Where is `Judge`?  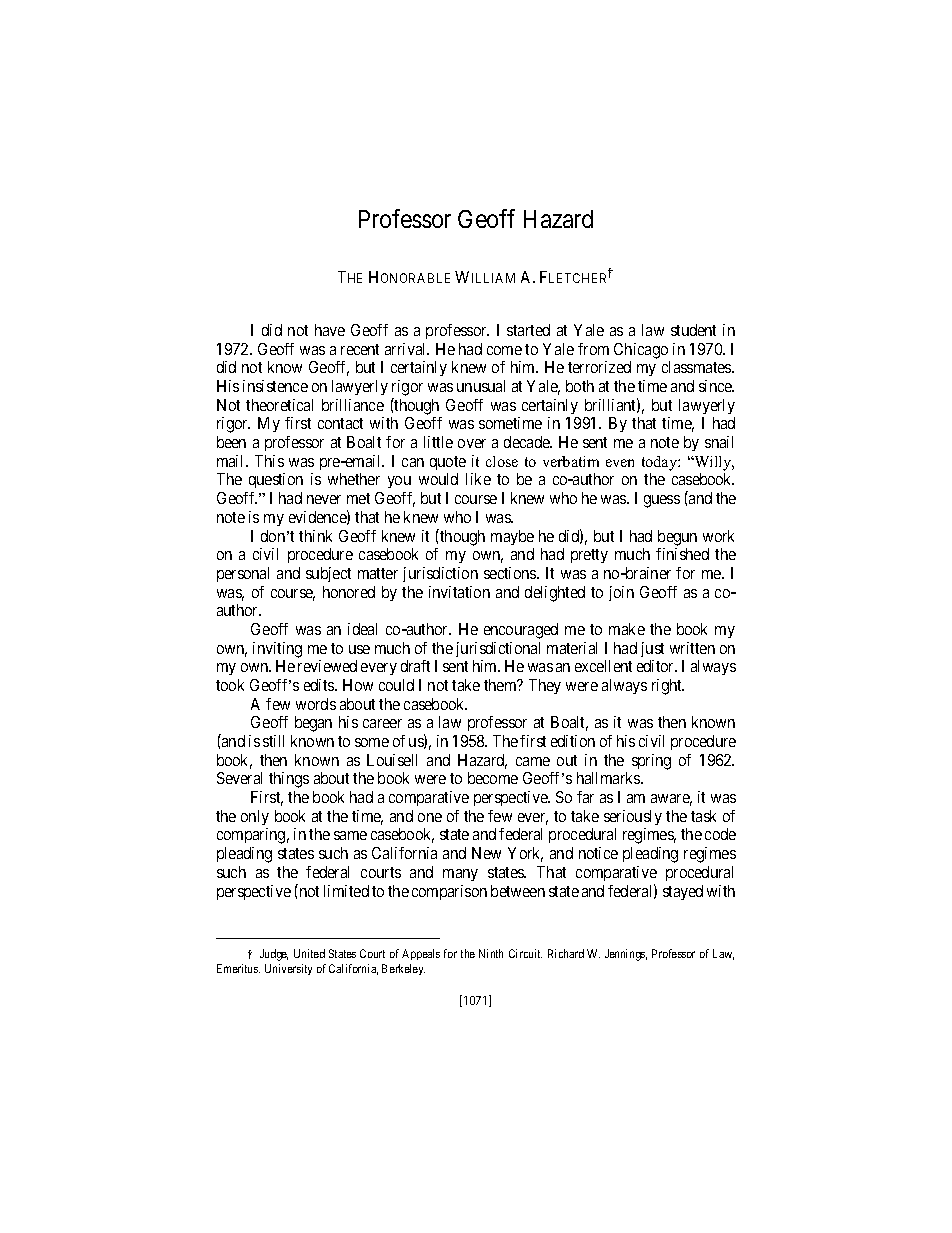 Judge is located at coordinates (274, 955).
